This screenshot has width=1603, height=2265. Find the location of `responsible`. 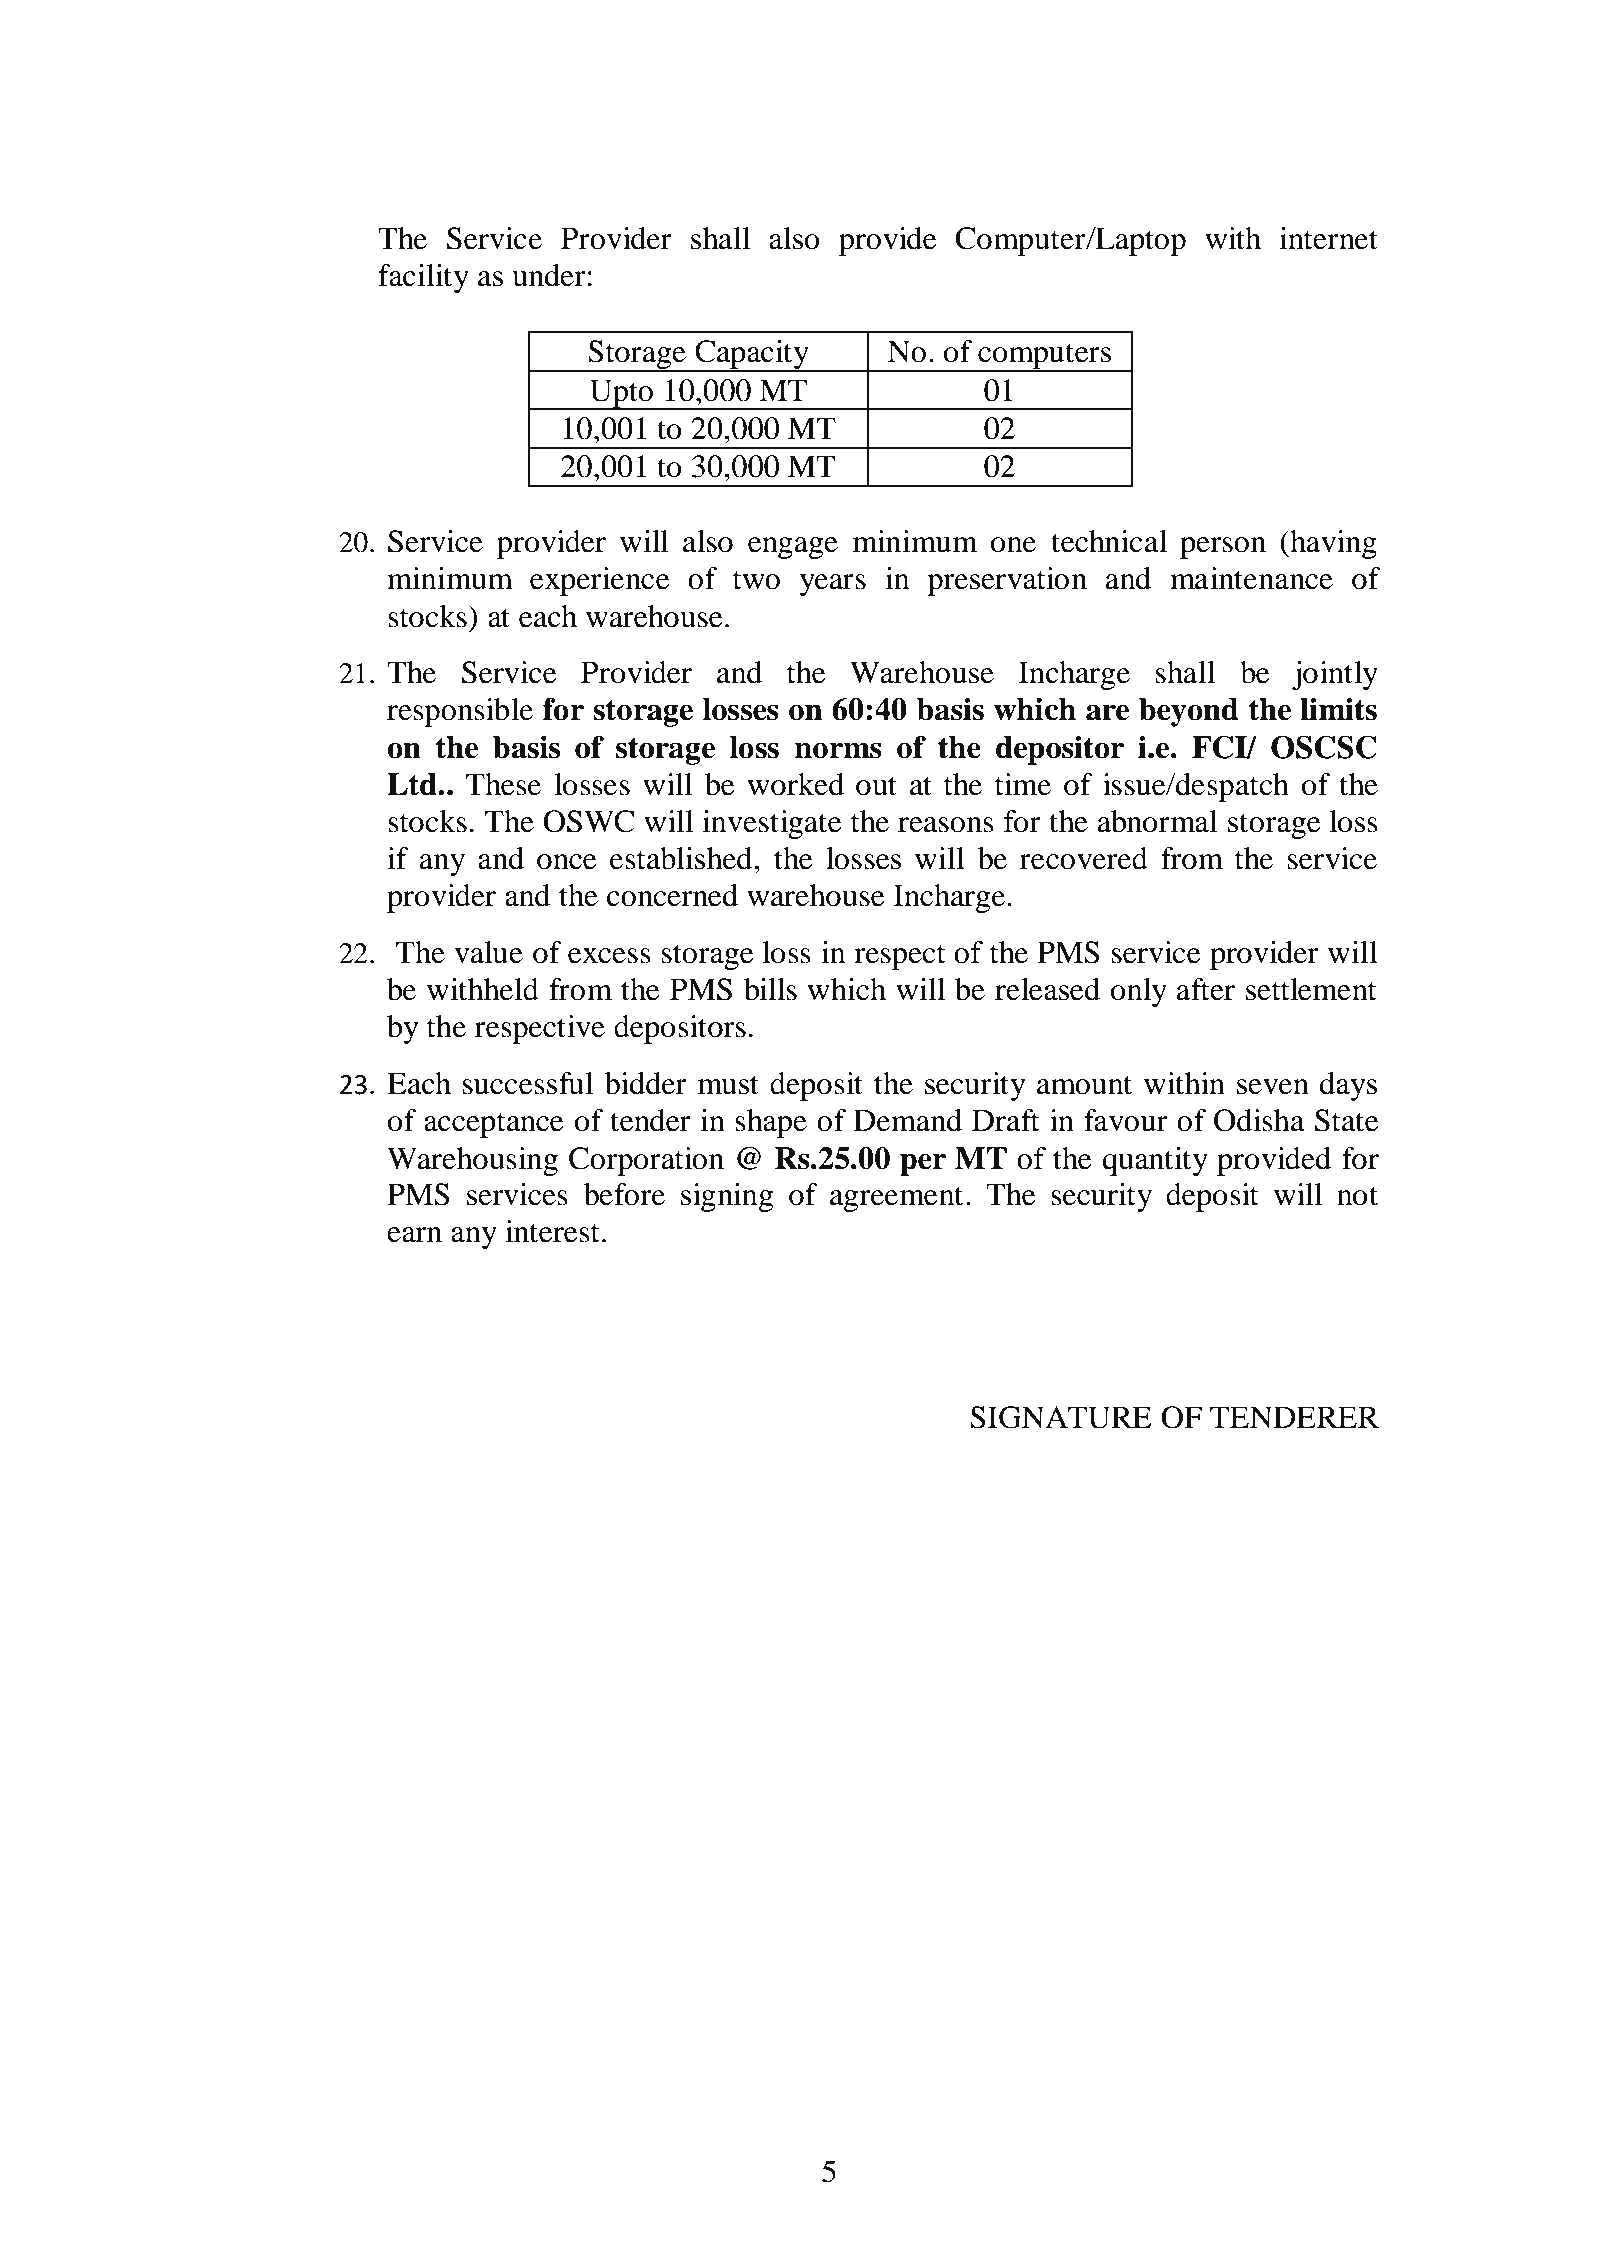

responsible is located at coordinates (460, 712).
